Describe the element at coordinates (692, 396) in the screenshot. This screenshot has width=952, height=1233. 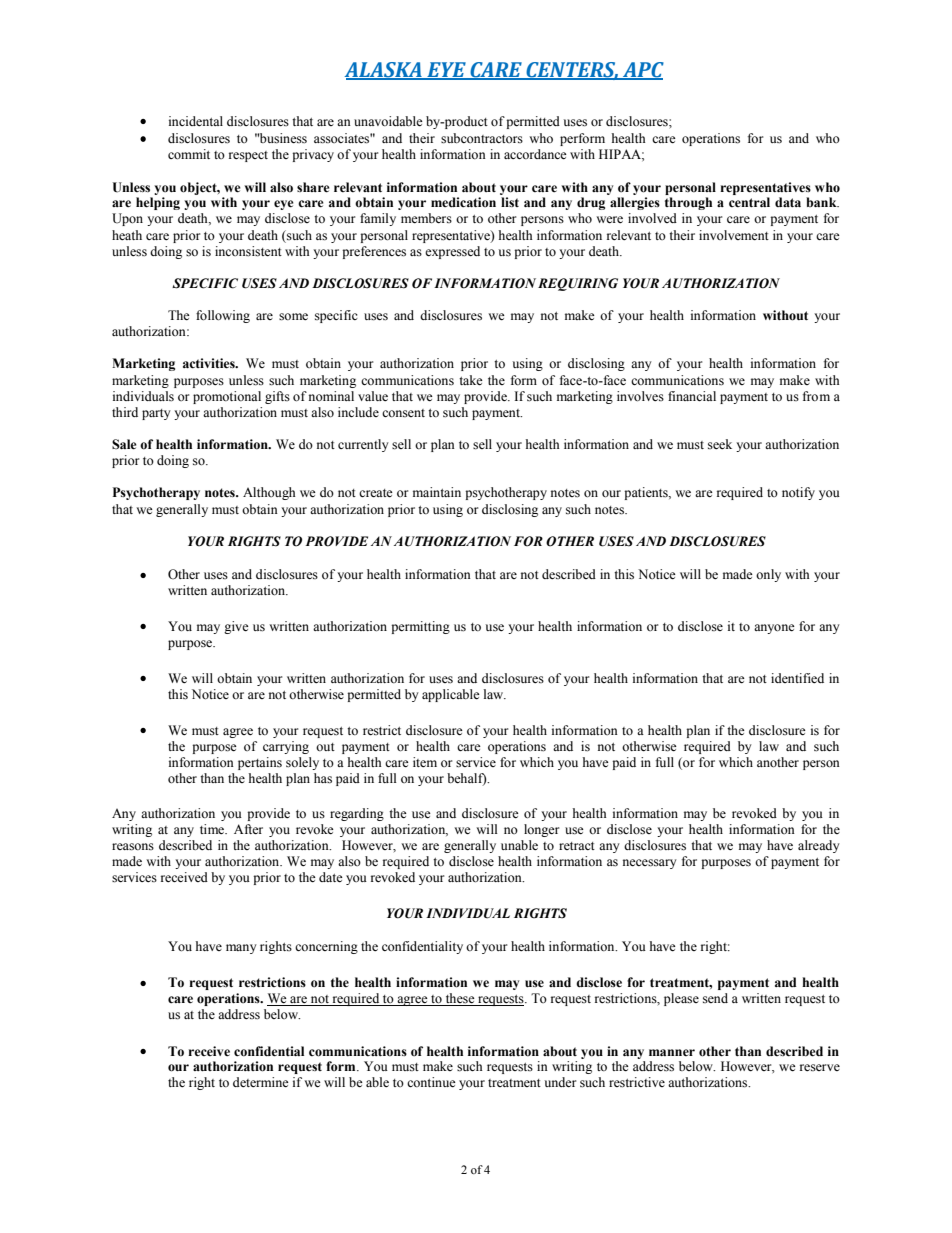
I see `financial` at that location.
